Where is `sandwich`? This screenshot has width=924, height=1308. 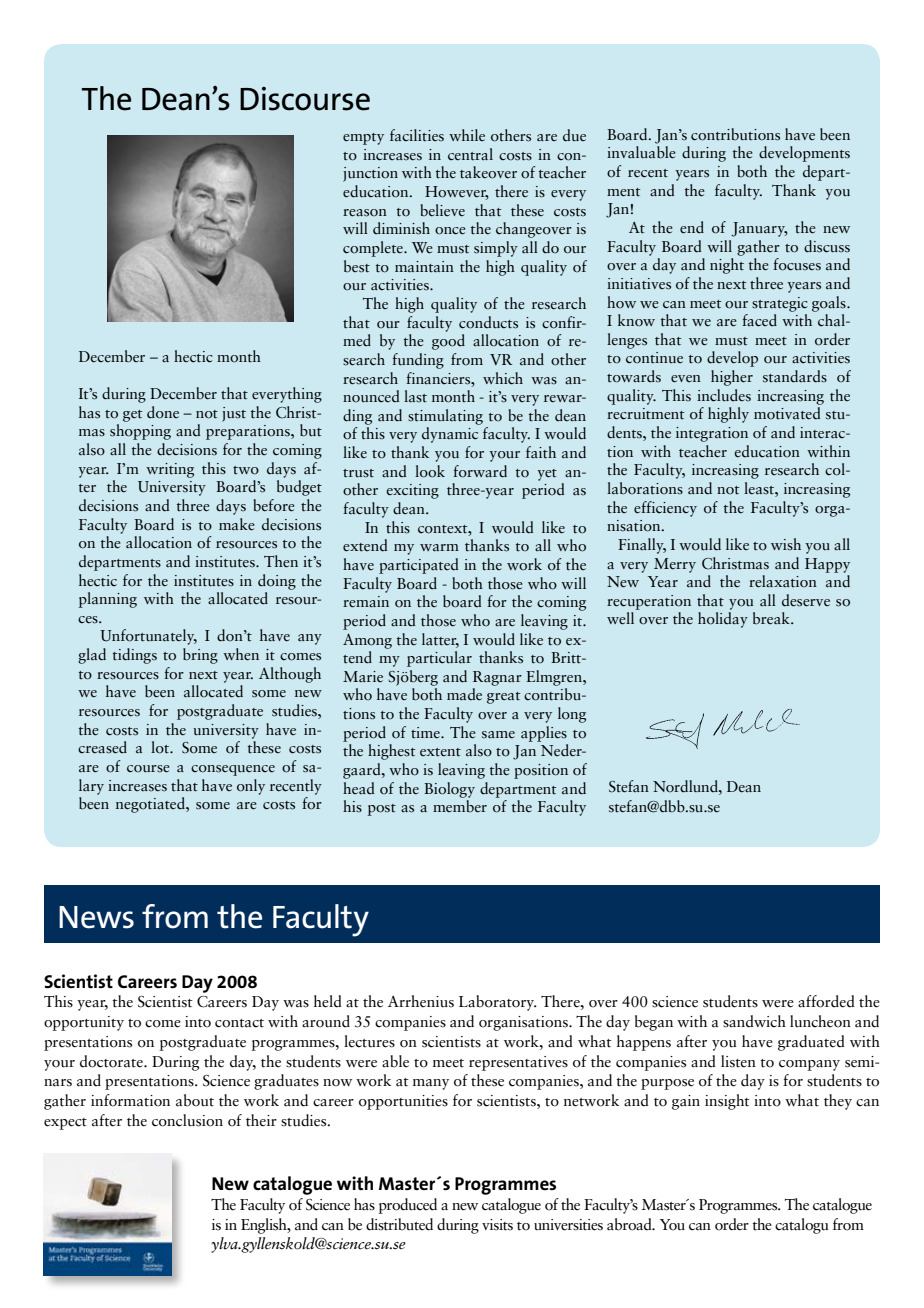
sandwich is located at coordinates (754, 1021).
